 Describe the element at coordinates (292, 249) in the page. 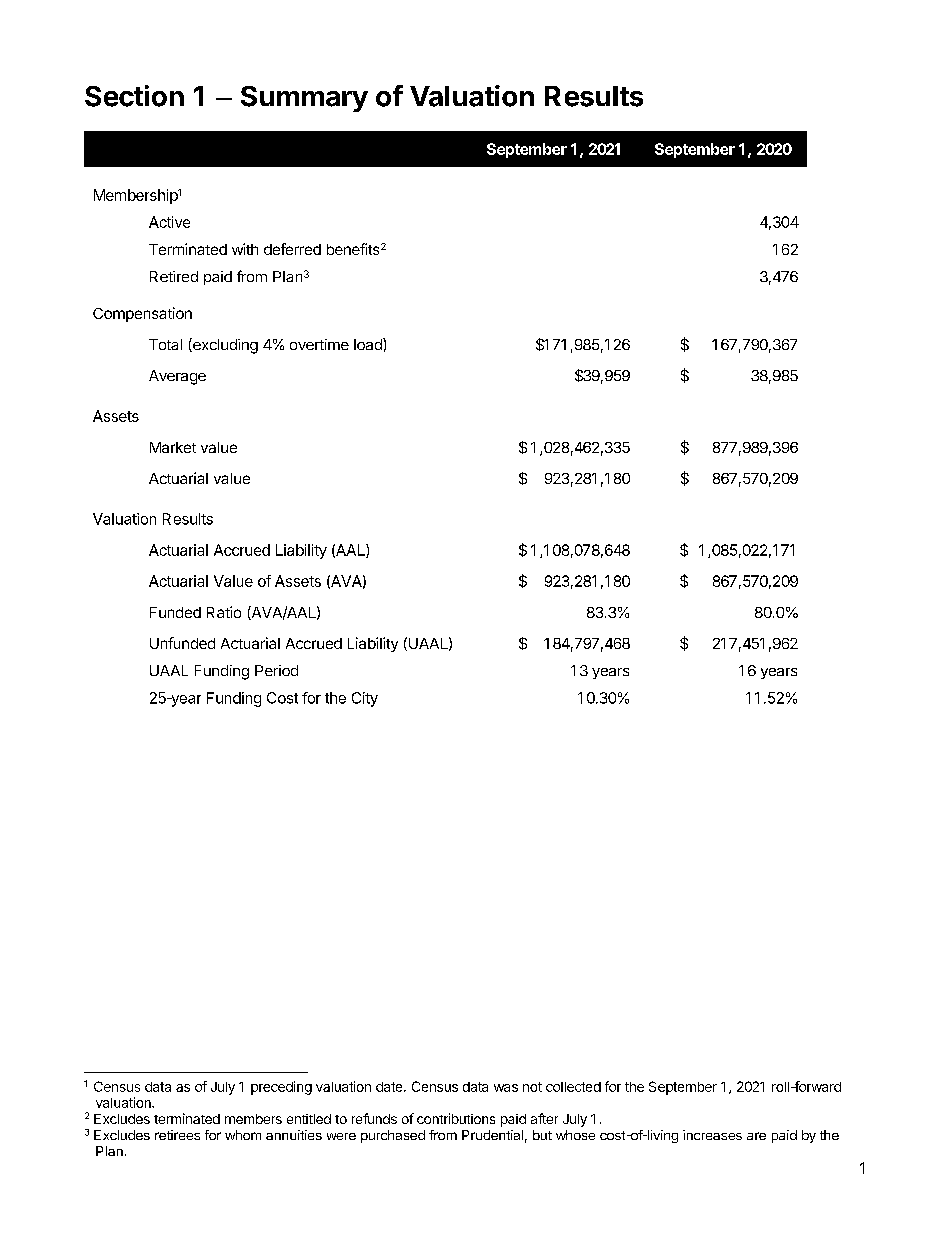

I see `deferred` at that location.
